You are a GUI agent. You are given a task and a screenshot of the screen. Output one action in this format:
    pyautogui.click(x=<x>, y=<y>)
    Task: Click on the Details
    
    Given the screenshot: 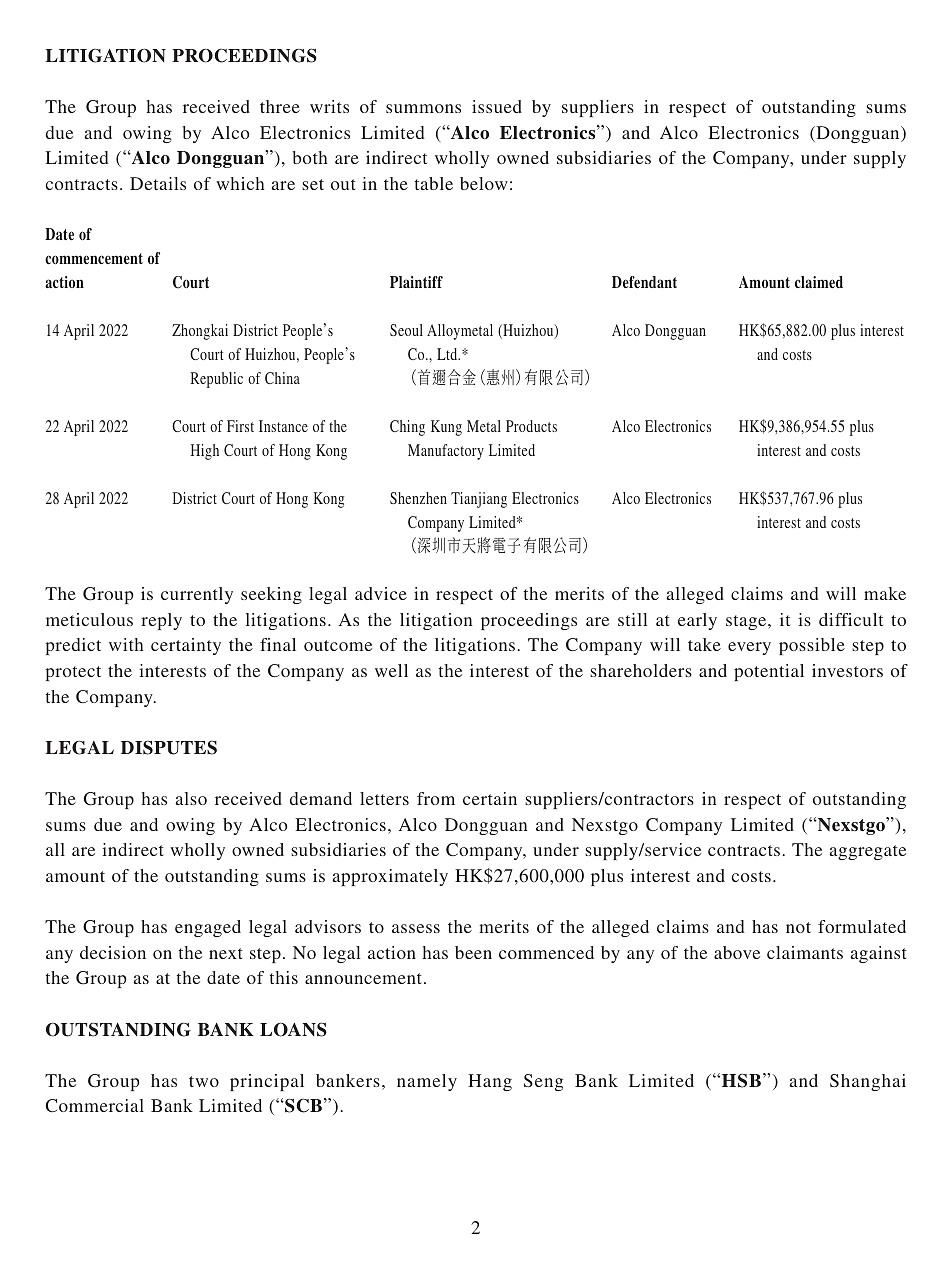 What is the action you would take?
    pyautogui.click(x=158, y=183)
